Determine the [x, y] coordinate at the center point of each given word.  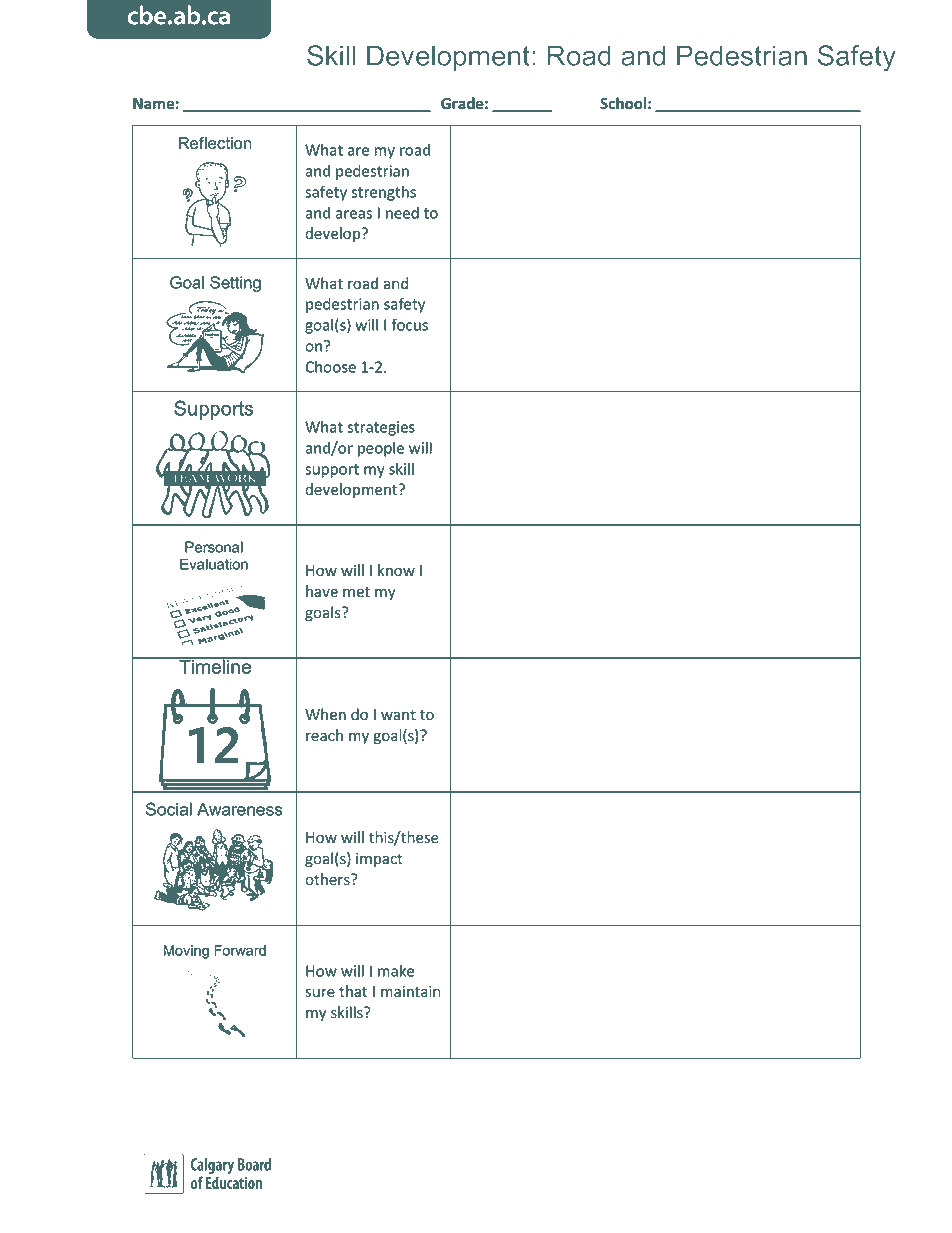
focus [409, 324]
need [402, 213]
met [356, 592]
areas [353, 214]
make [396, 971]
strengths [383, 193]
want [398, 715]
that [353, 991]
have [322, 591]
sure [320, 993]
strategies [381, 428]
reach [324, 735]
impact [379, 860]
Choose [330, 367]
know [396, 570]
